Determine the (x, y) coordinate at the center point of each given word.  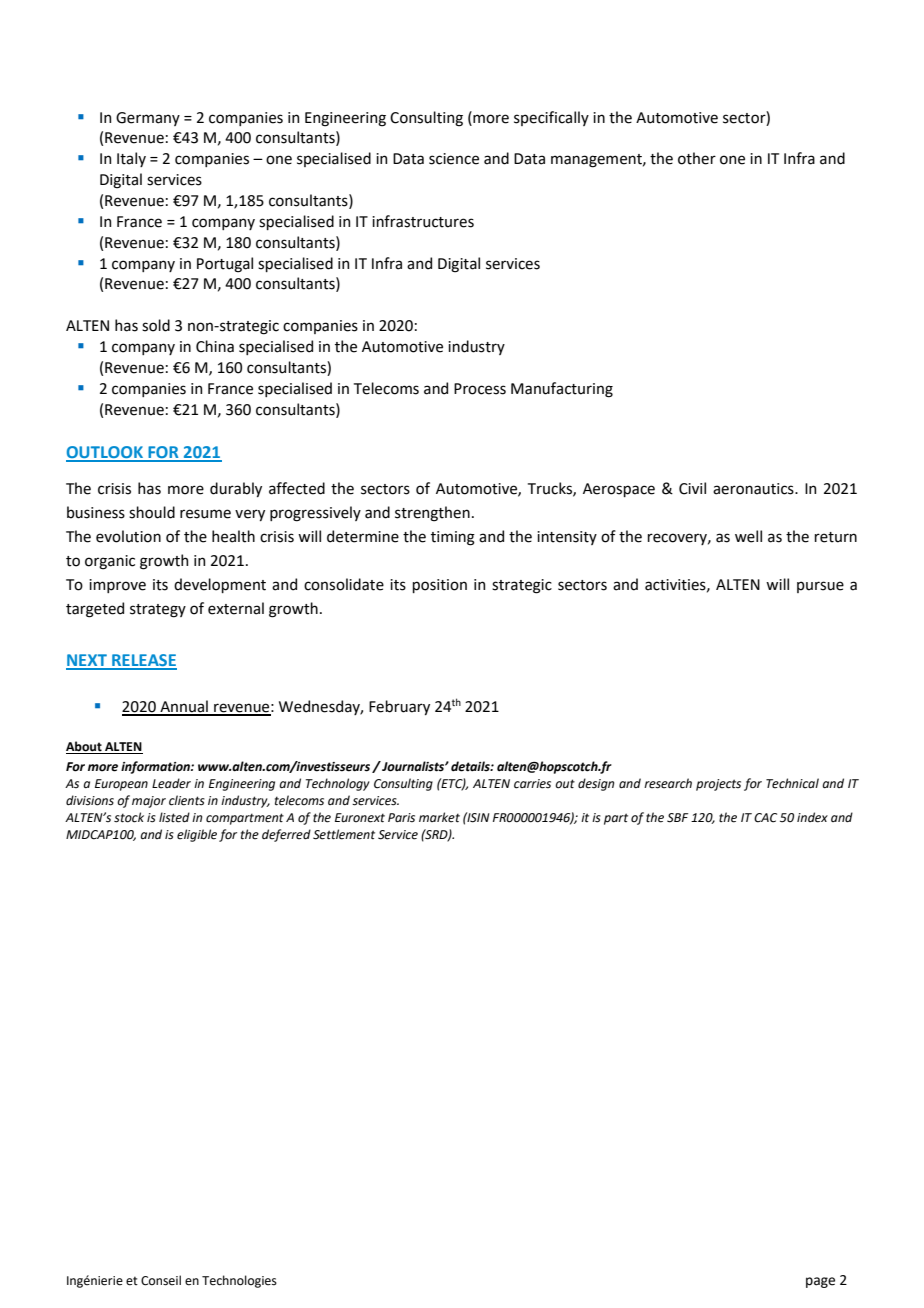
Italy (131, 159)
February (399, 707)
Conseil (161, 1280)
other (697, 158)
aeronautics (754, 489)
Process (480, 389)
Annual (184, 707)
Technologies (239, 1281)
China (215, 346)
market (439, 817)
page (820, 1282)
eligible (197, 835)
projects (718, 785)
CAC (765, 818)
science (454, 159)
